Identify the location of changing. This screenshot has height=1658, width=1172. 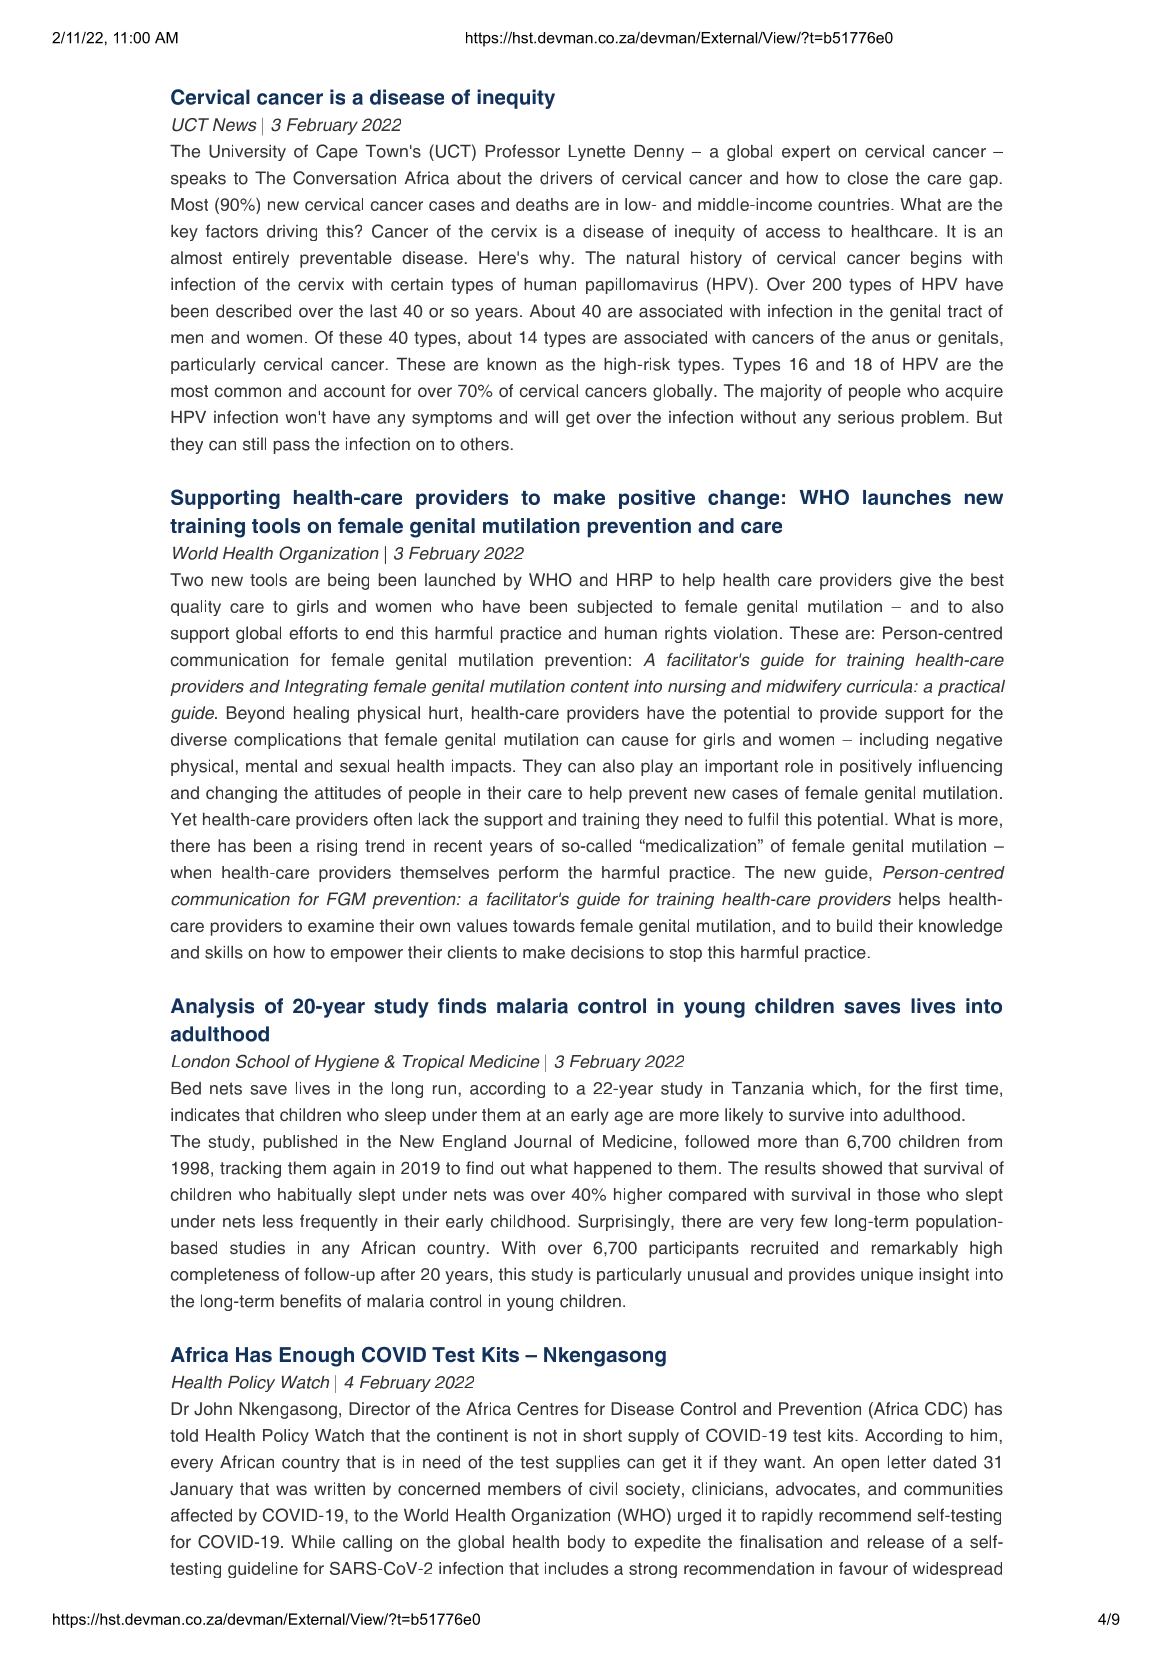
(241, 794).
